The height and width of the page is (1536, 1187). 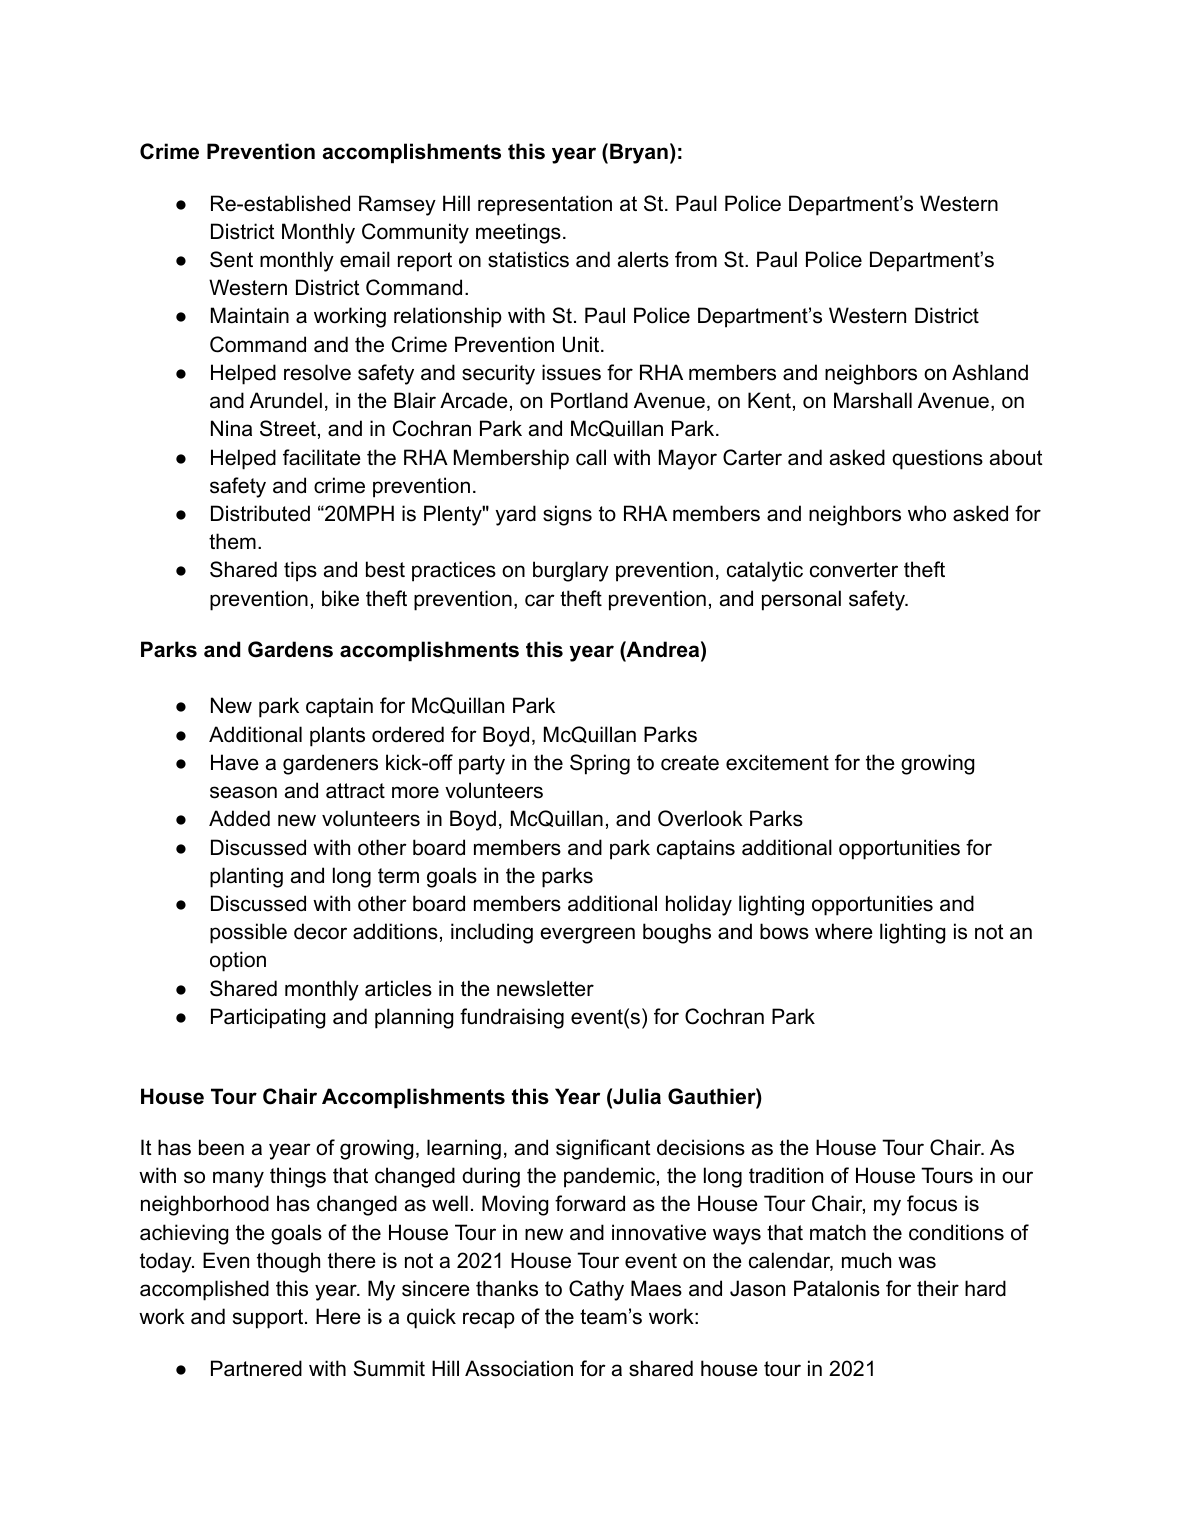 What do you see at coordinates (235, 762) in the page?
I see `Have` at bounding box center [235, 762].
